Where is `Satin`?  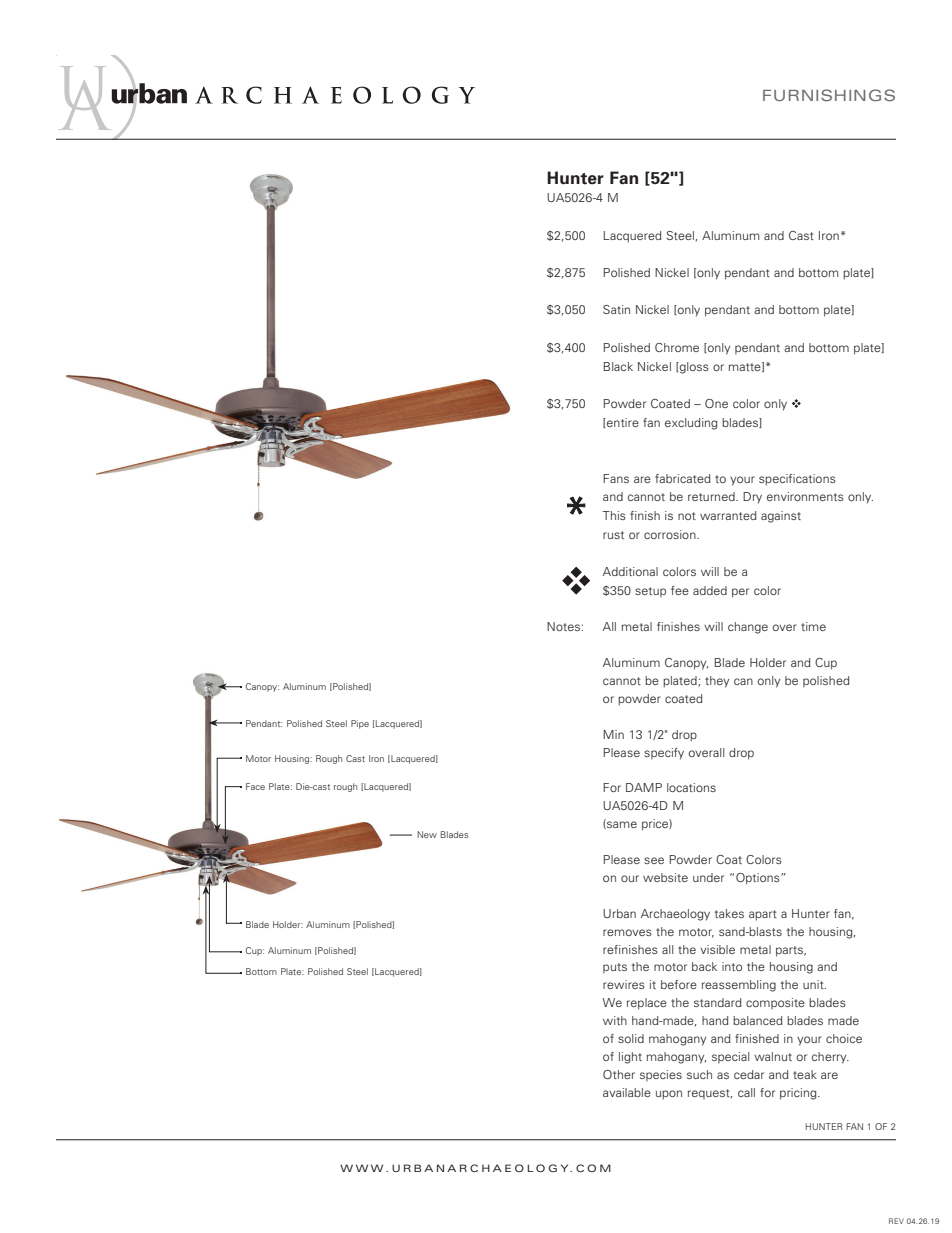 Satin is located at coordinates (616, 309).
